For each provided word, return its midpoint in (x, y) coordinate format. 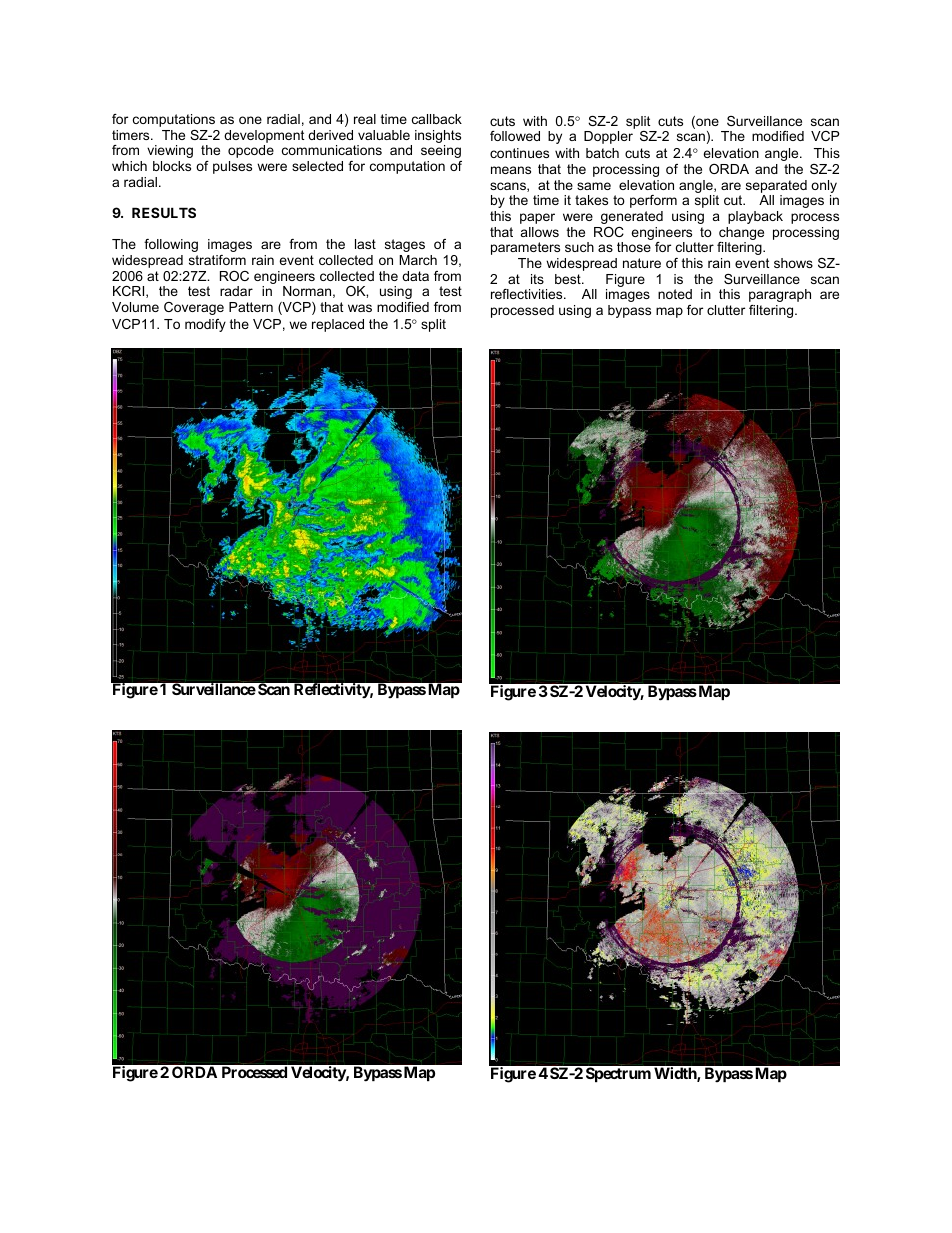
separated (776, 188)
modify (205, 325)
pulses (232, 167)
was (360, 308)
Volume (135, 307)
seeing (441, 151)
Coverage (194, 308)
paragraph (780, 295)
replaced (338, 325)
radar (236, 291)
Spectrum (618, 1074)
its (537, 279)
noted (675, 294)
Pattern (251, 307)
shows (793, 263)
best (569, 279)
